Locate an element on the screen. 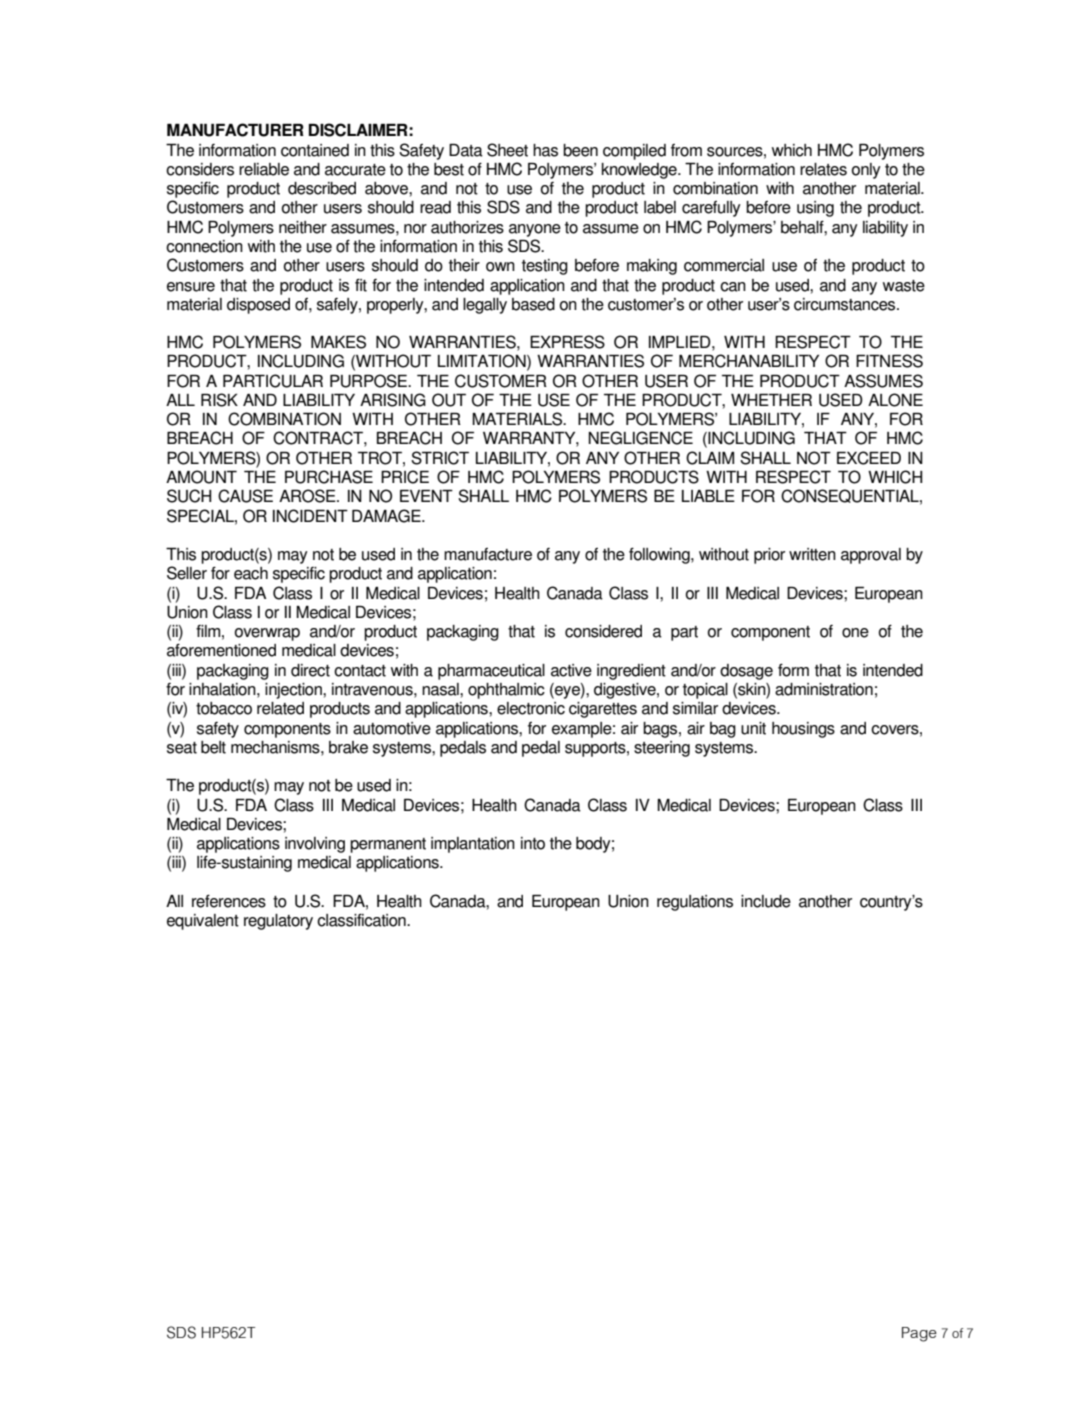  been is located at coordinates (580, 150).
